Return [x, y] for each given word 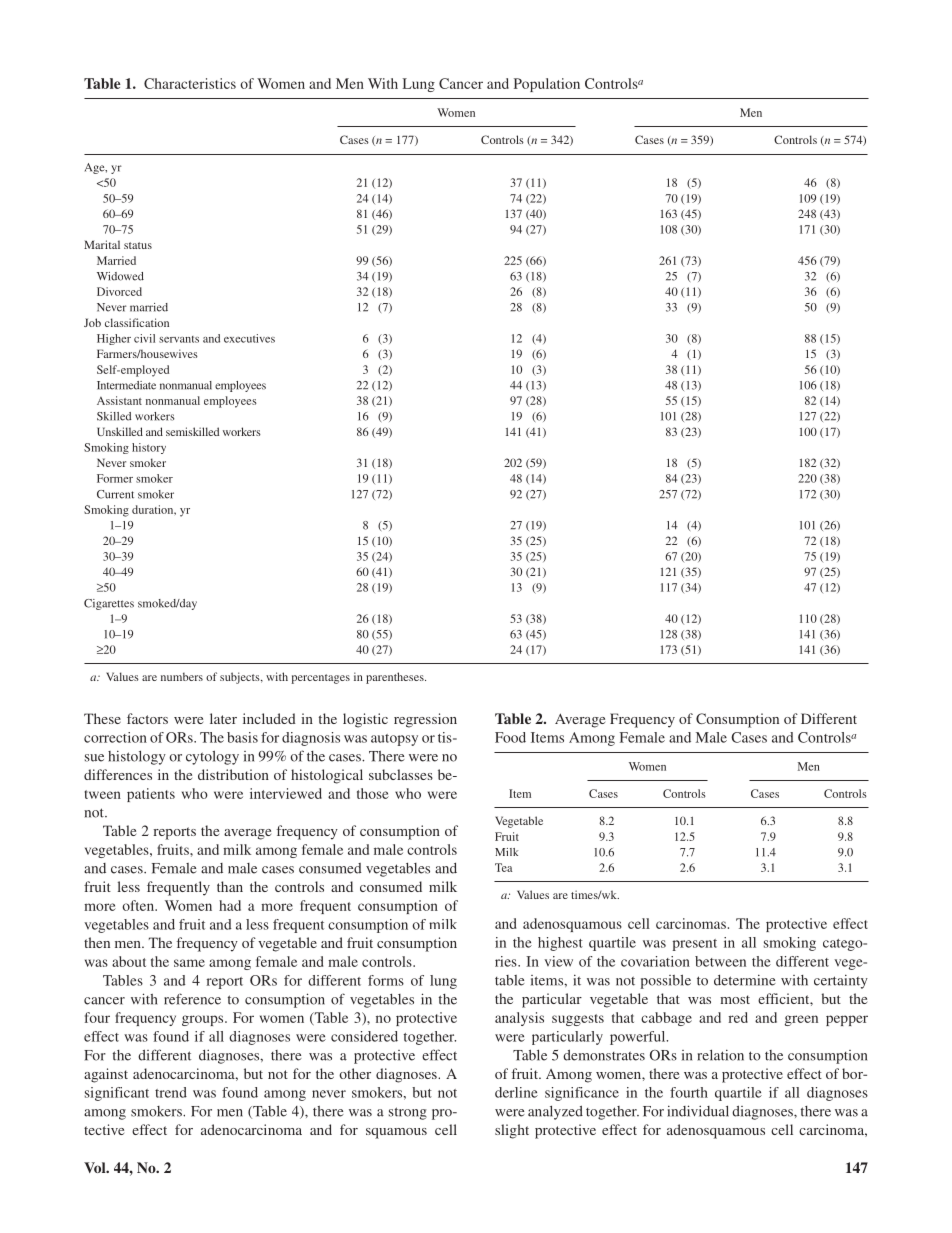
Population [547, 85]
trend [171, 1092]
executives [249, 338]
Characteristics [190, 83]
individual [698, 1111]
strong [408, 1113]
